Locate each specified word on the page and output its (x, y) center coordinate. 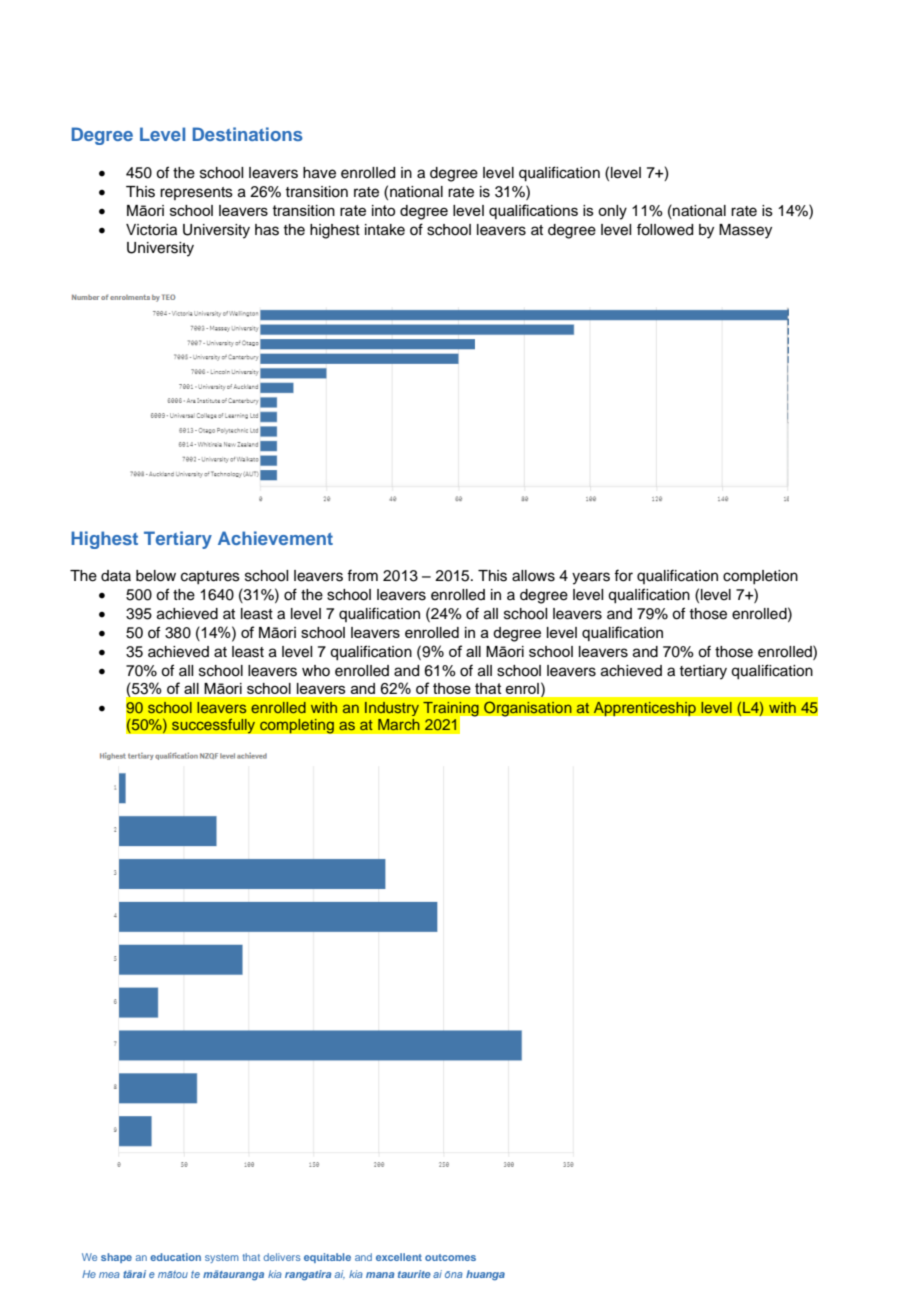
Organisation (528, 709)
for (623, 575)
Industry (392, 709)
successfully (213, 726)
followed (665, 229)
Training (452, 710)
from (362, 575)
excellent (399, 1257)
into (383, 210)
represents (196, 193)
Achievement (275, 538)
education (175, 1257)
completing (297, 726)
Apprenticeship (644, 708)
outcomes (450, 1257)
